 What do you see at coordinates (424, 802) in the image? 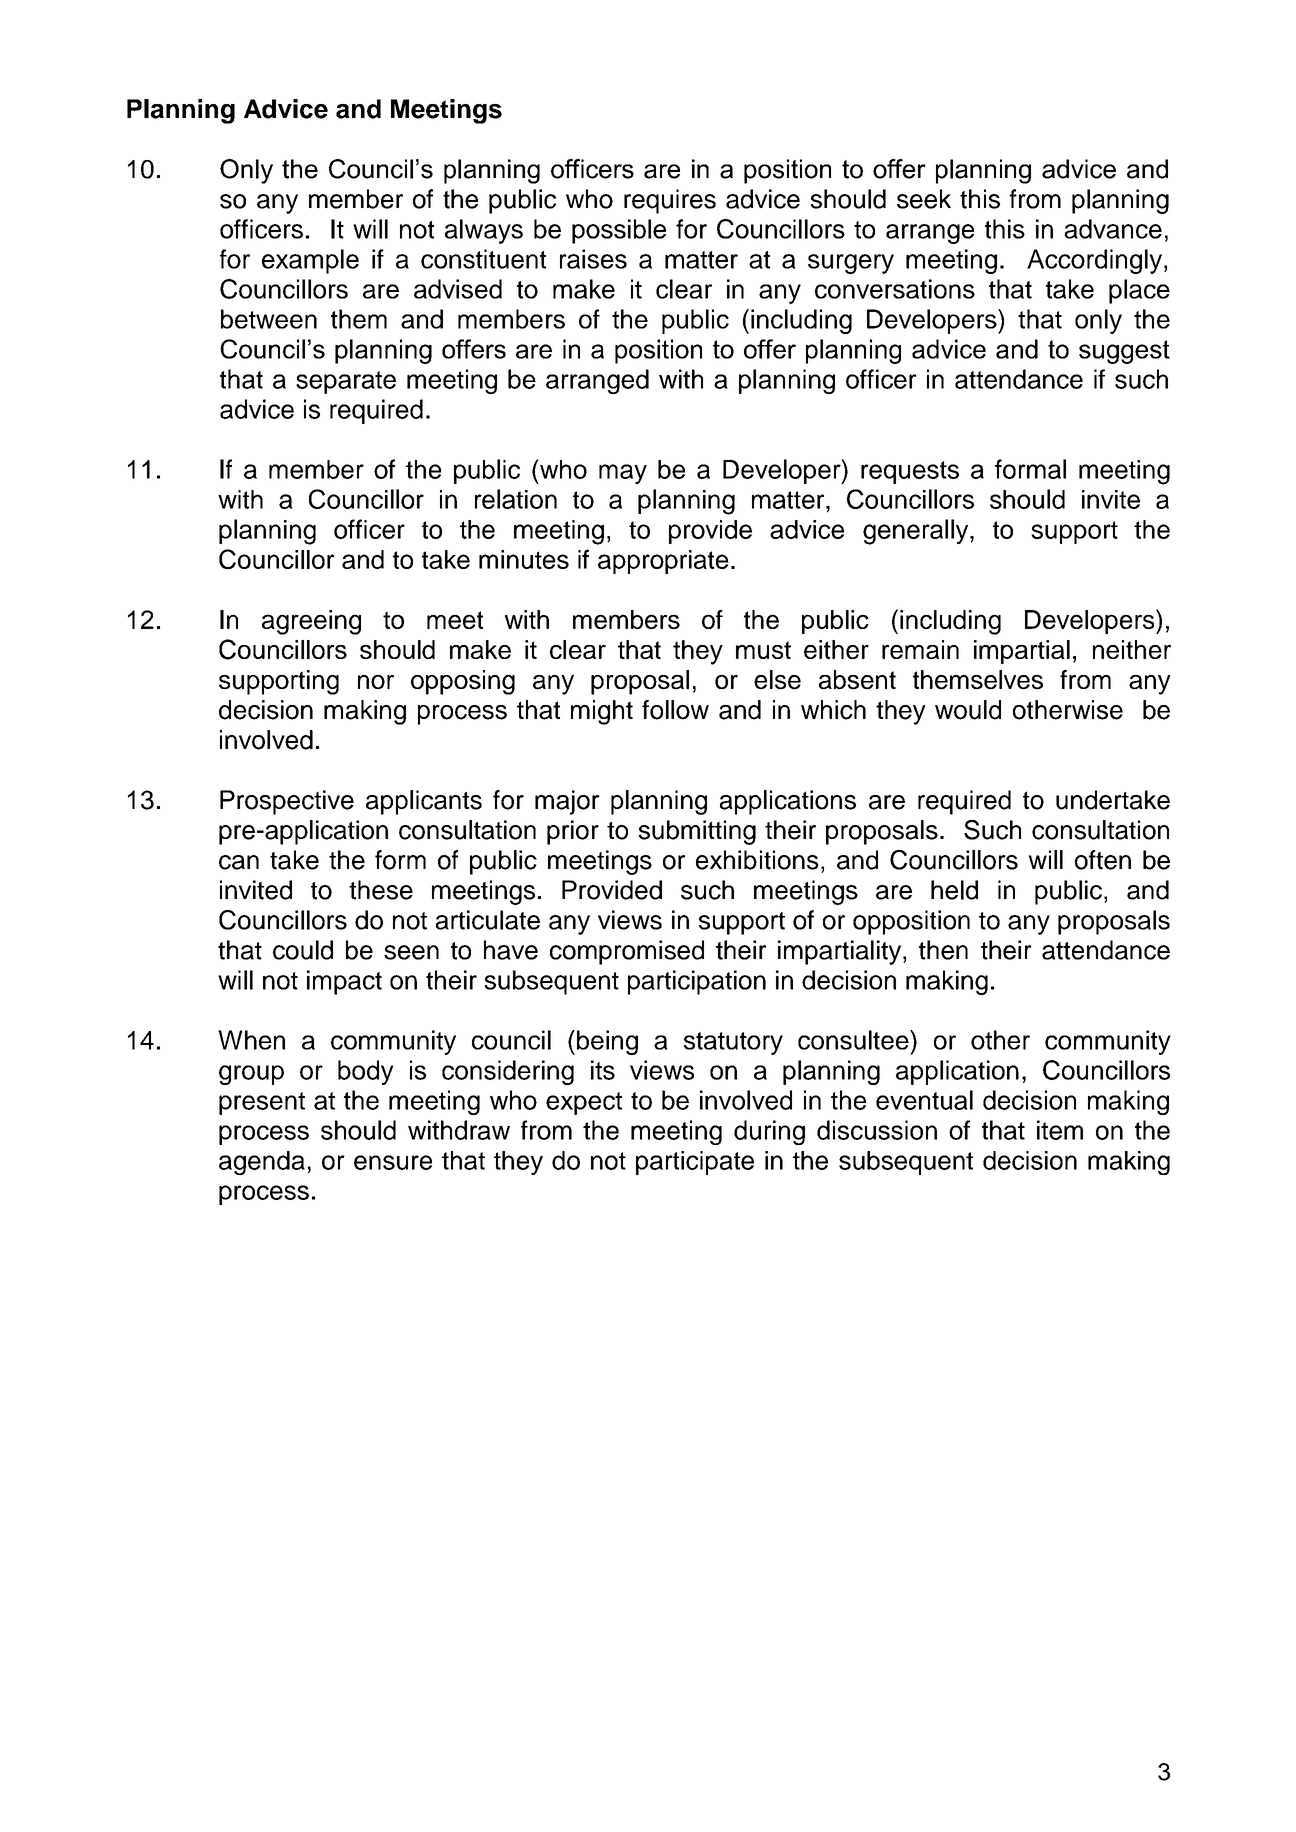
I see `applicants` at bounding box center [424, 802].
